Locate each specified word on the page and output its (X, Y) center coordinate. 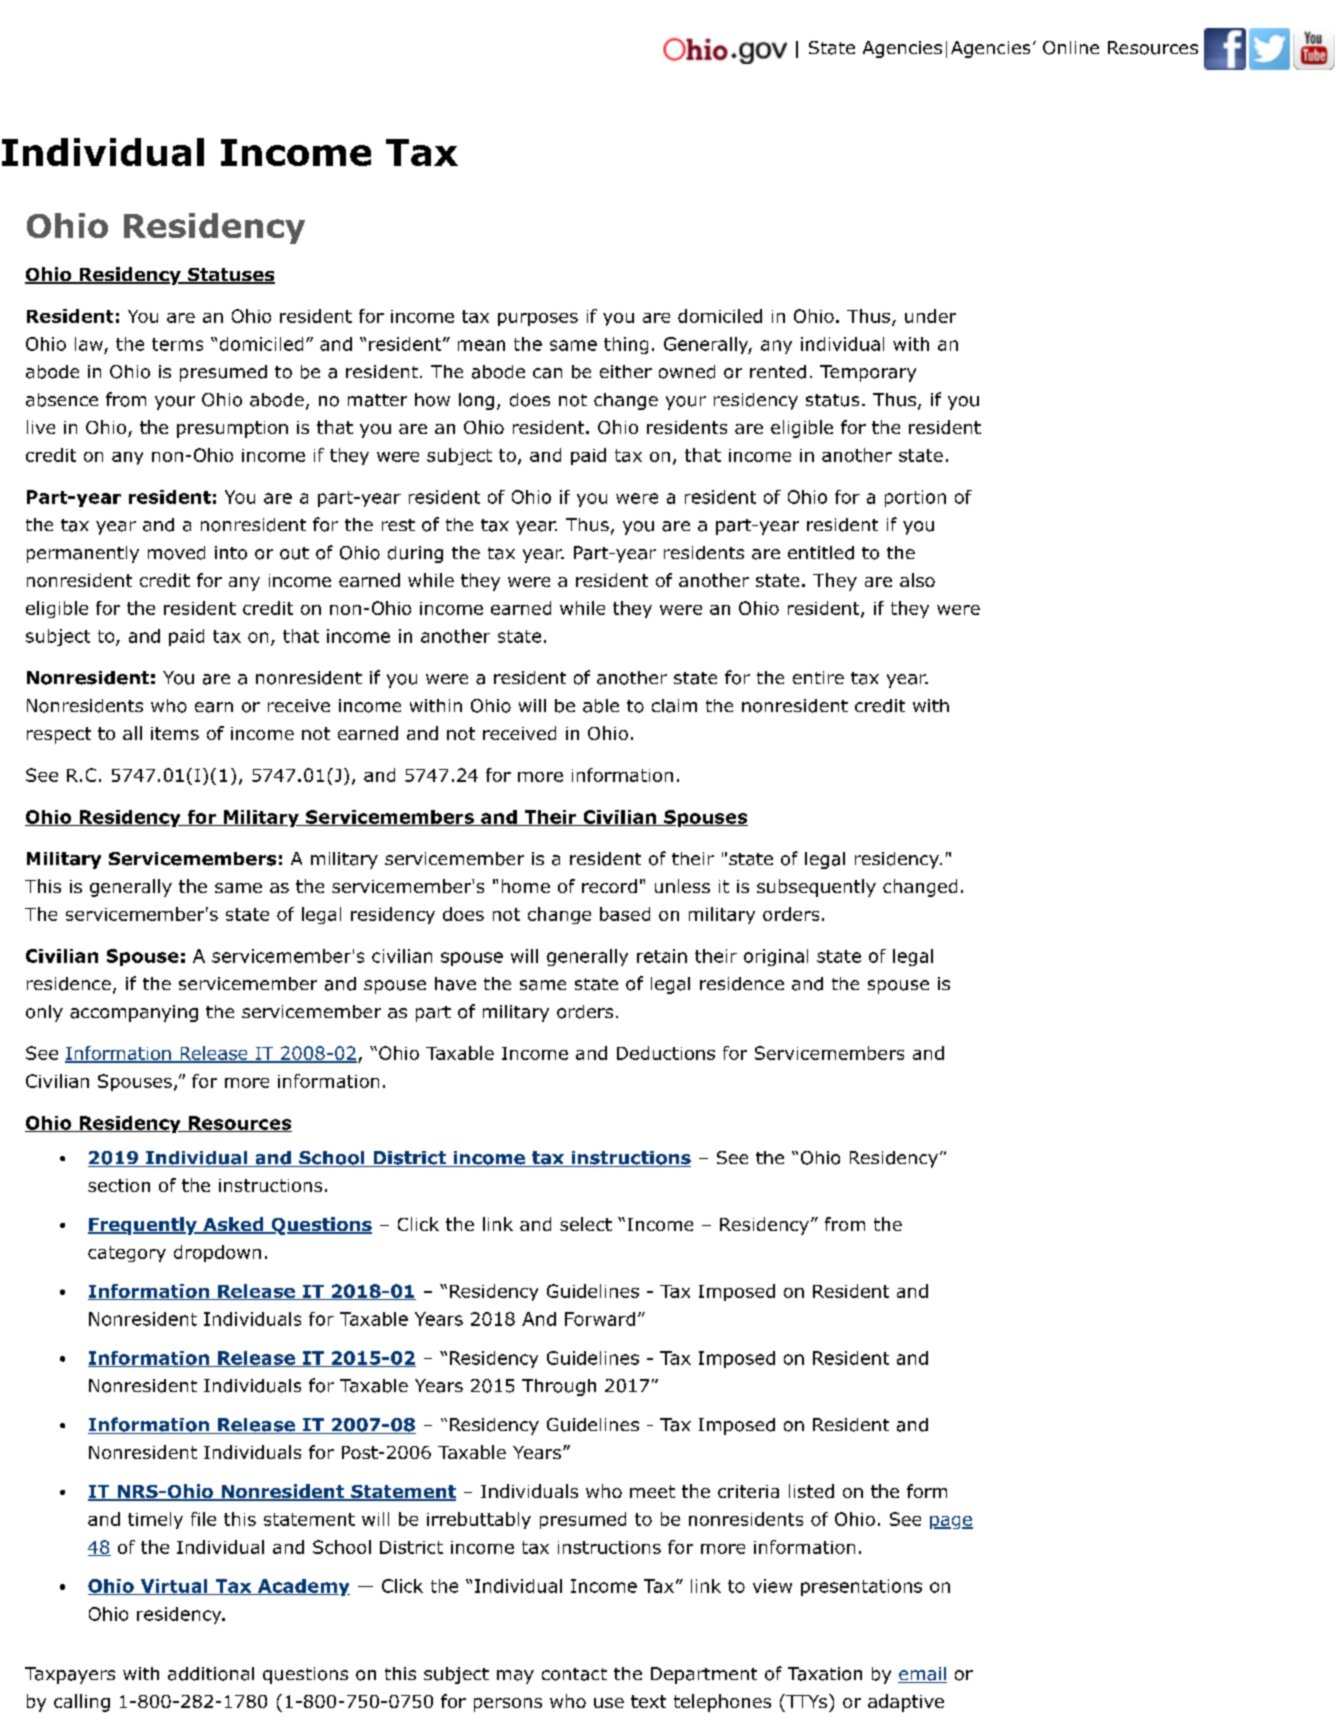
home (526, 886)
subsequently (816, 888)
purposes (538, 319)
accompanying (134, 1013)
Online (1071, 48)
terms (177, 344)
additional (211, 1674)
